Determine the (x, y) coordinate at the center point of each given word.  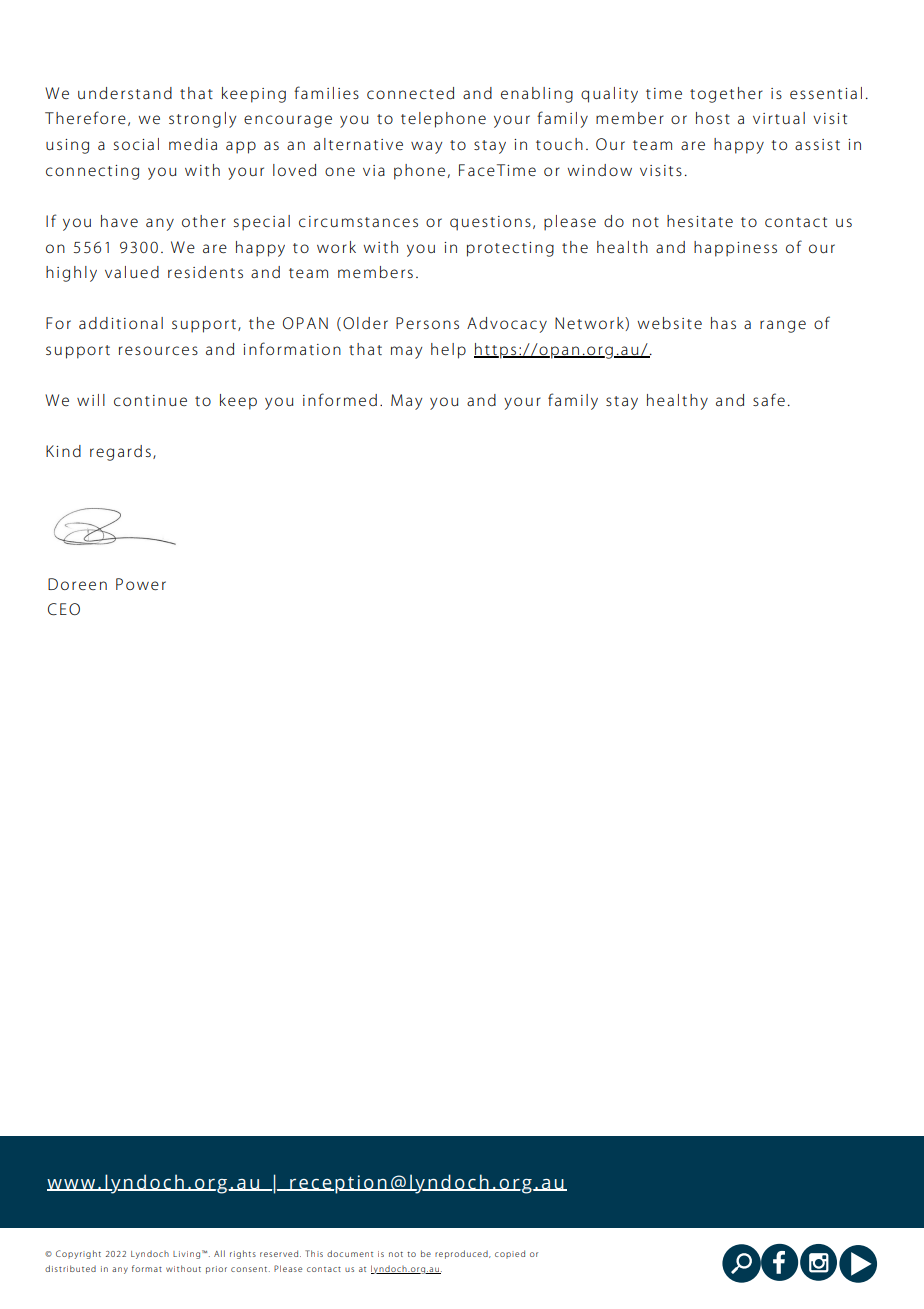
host (713, 118)
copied (510, 1254)
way (426, 147)
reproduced (462, 1254)
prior (216, 1270)
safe (769, 399)
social (136, 144)
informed (340, 399)
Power (141, 584)
